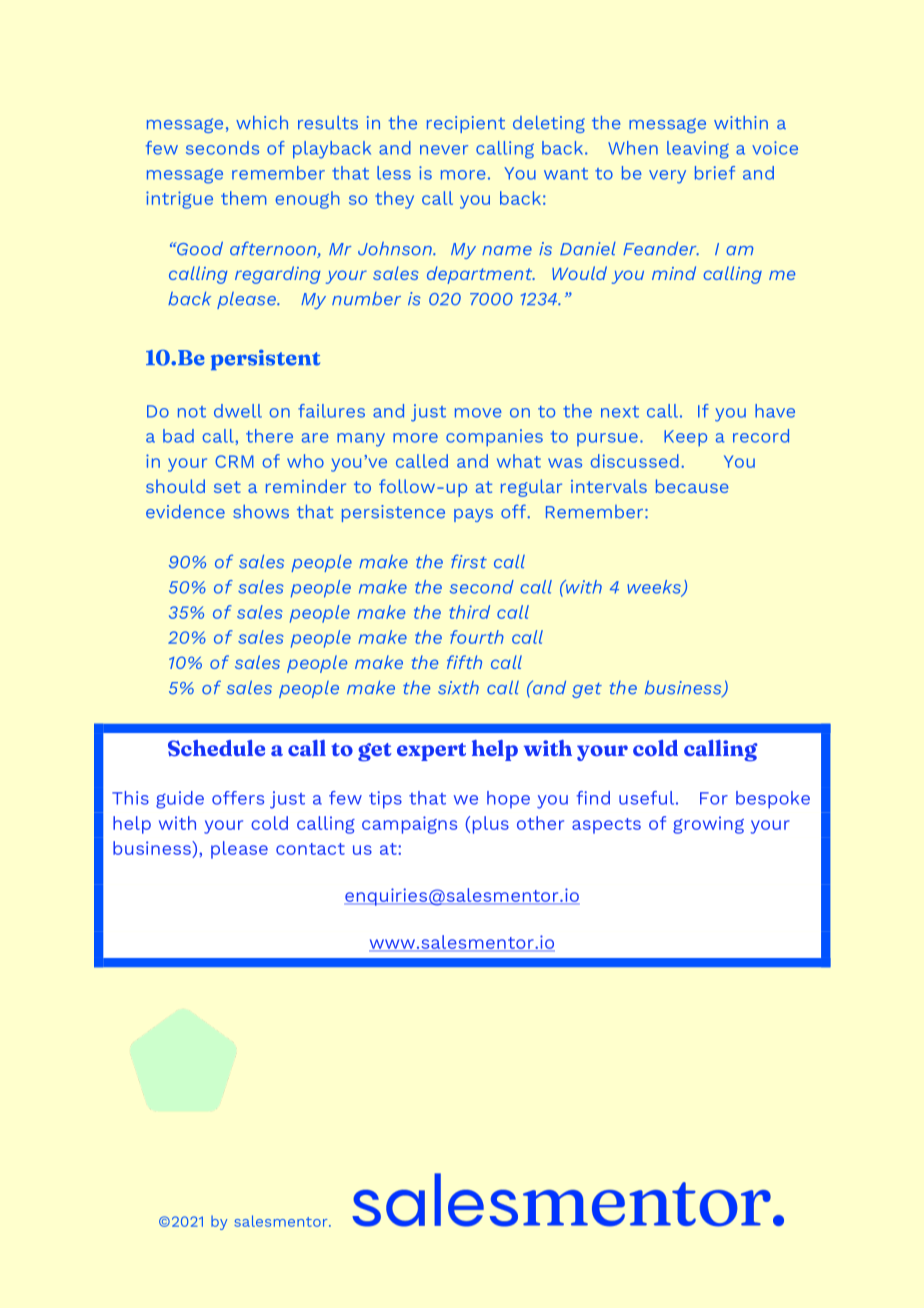 This page has height=1308, width=924. Describe the element at coordinates (708, 825) in the page. I see `growing` at that location.
